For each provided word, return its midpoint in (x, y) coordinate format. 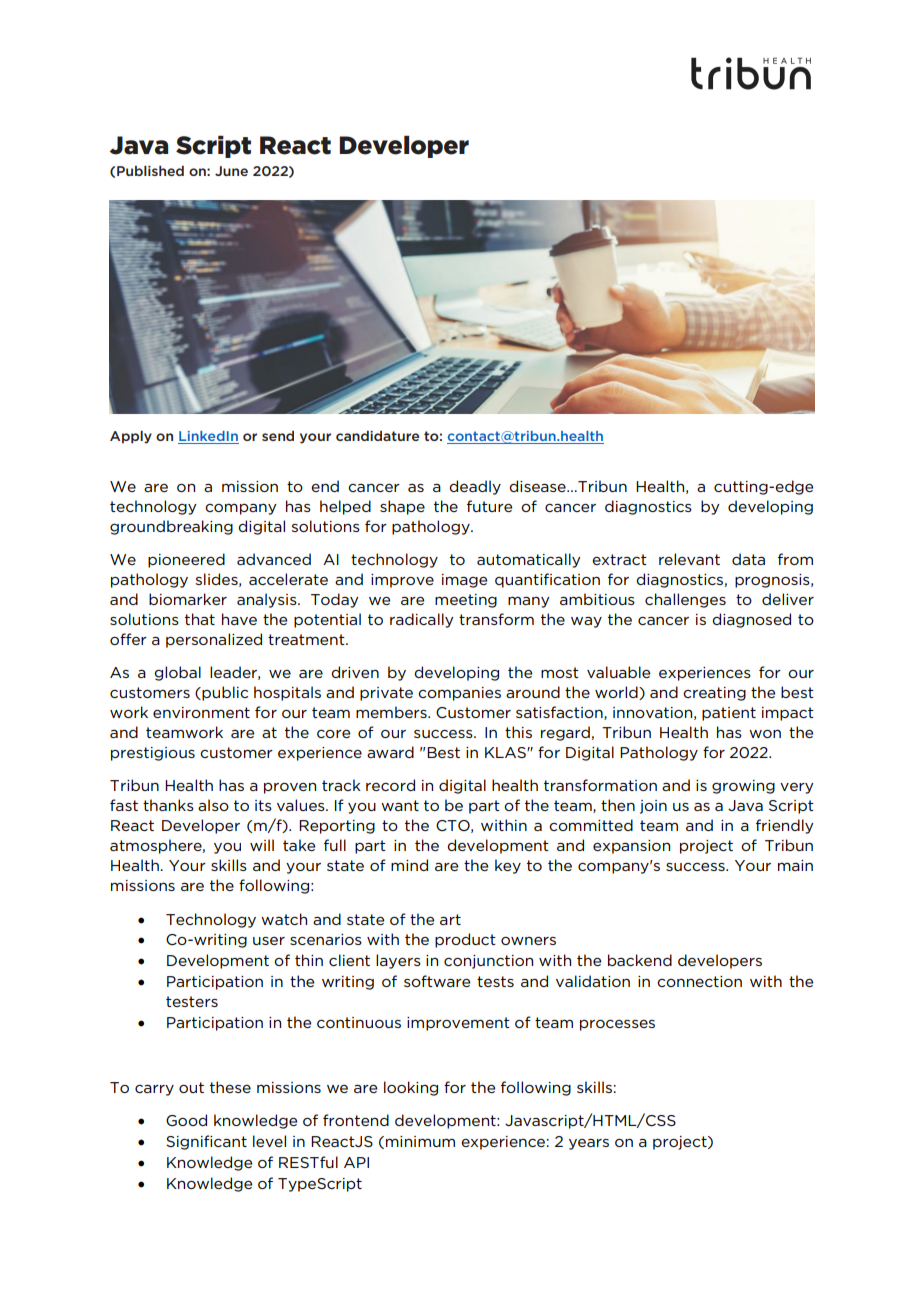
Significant (206, 1142)
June (231, 171)
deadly (475, 487)
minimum (420, 1141)
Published (150, 170)
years (589, 1144)
